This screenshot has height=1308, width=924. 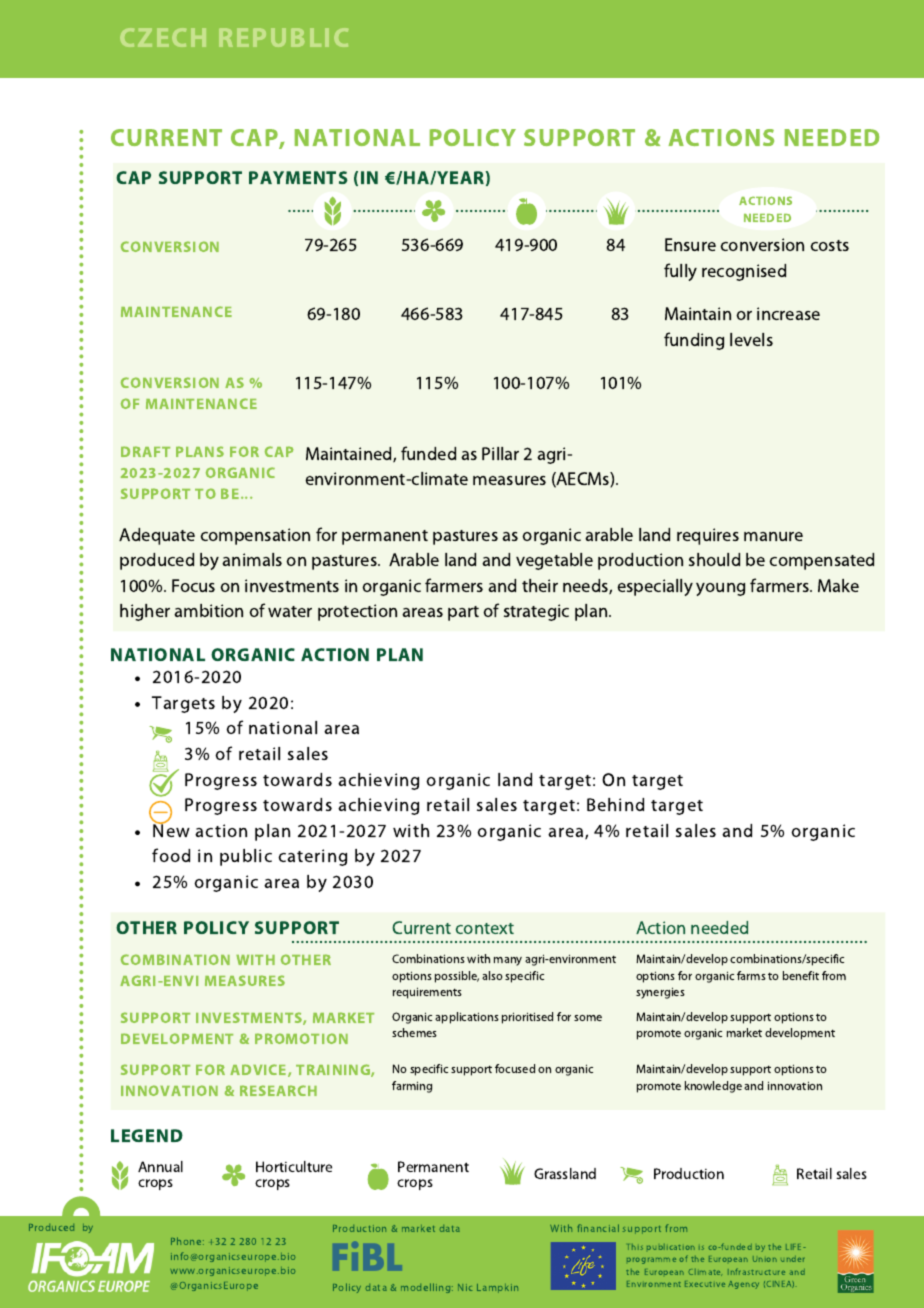 What do you see at coordinates (255, 536) in the screenshot?
I see `compensation` at bounding box center [255, 536].
